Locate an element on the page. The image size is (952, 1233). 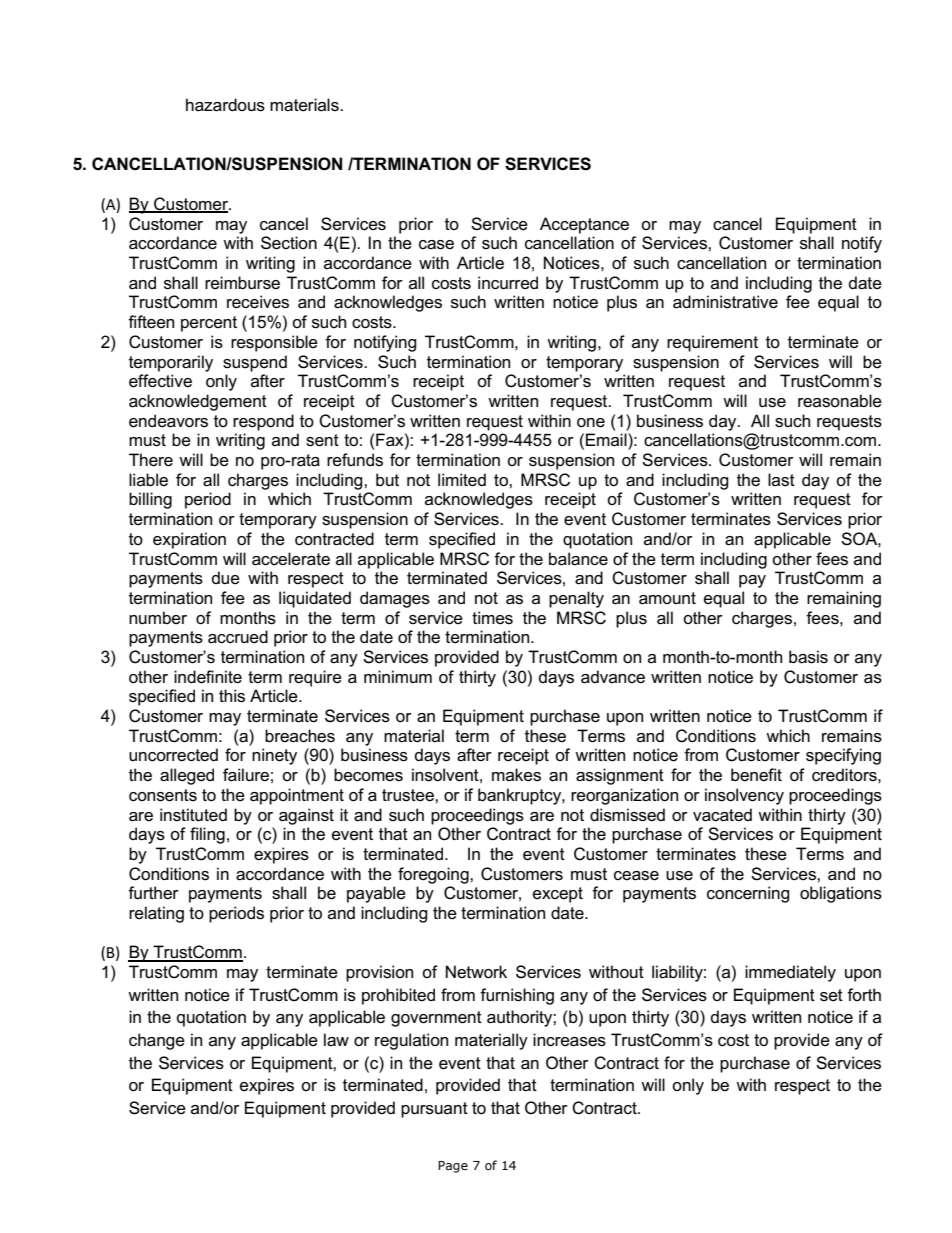
change is located at coordinates (157, 1041).
